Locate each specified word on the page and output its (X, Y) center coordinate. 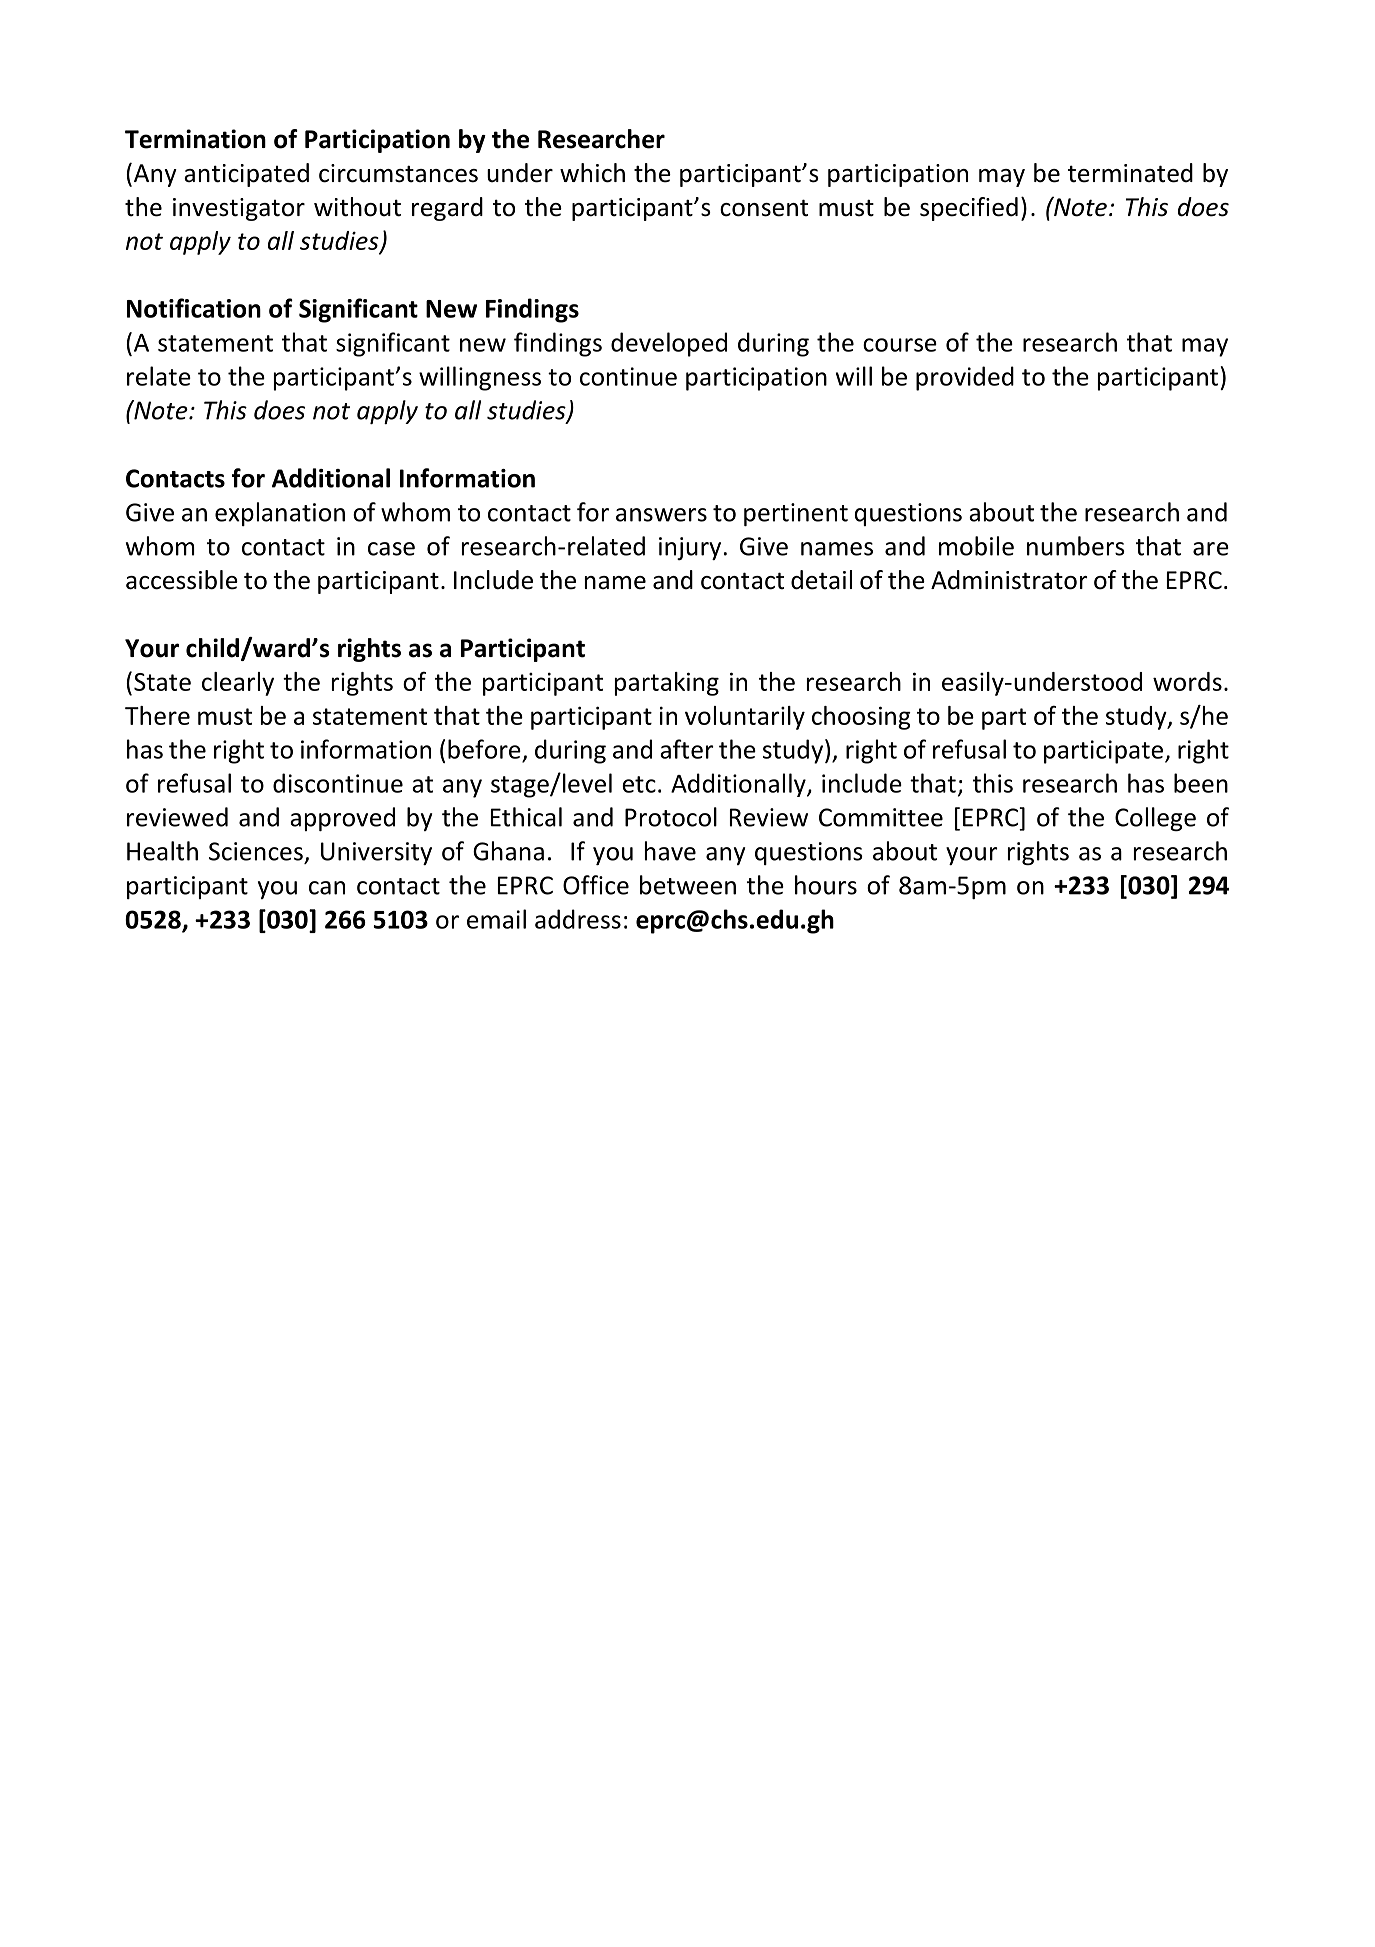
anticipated (246, 175)
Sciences (256, 851)
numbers (1076, 546)
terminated (1130, 173)
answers (661, 515)
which (592, 173)
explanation (280, 514)
